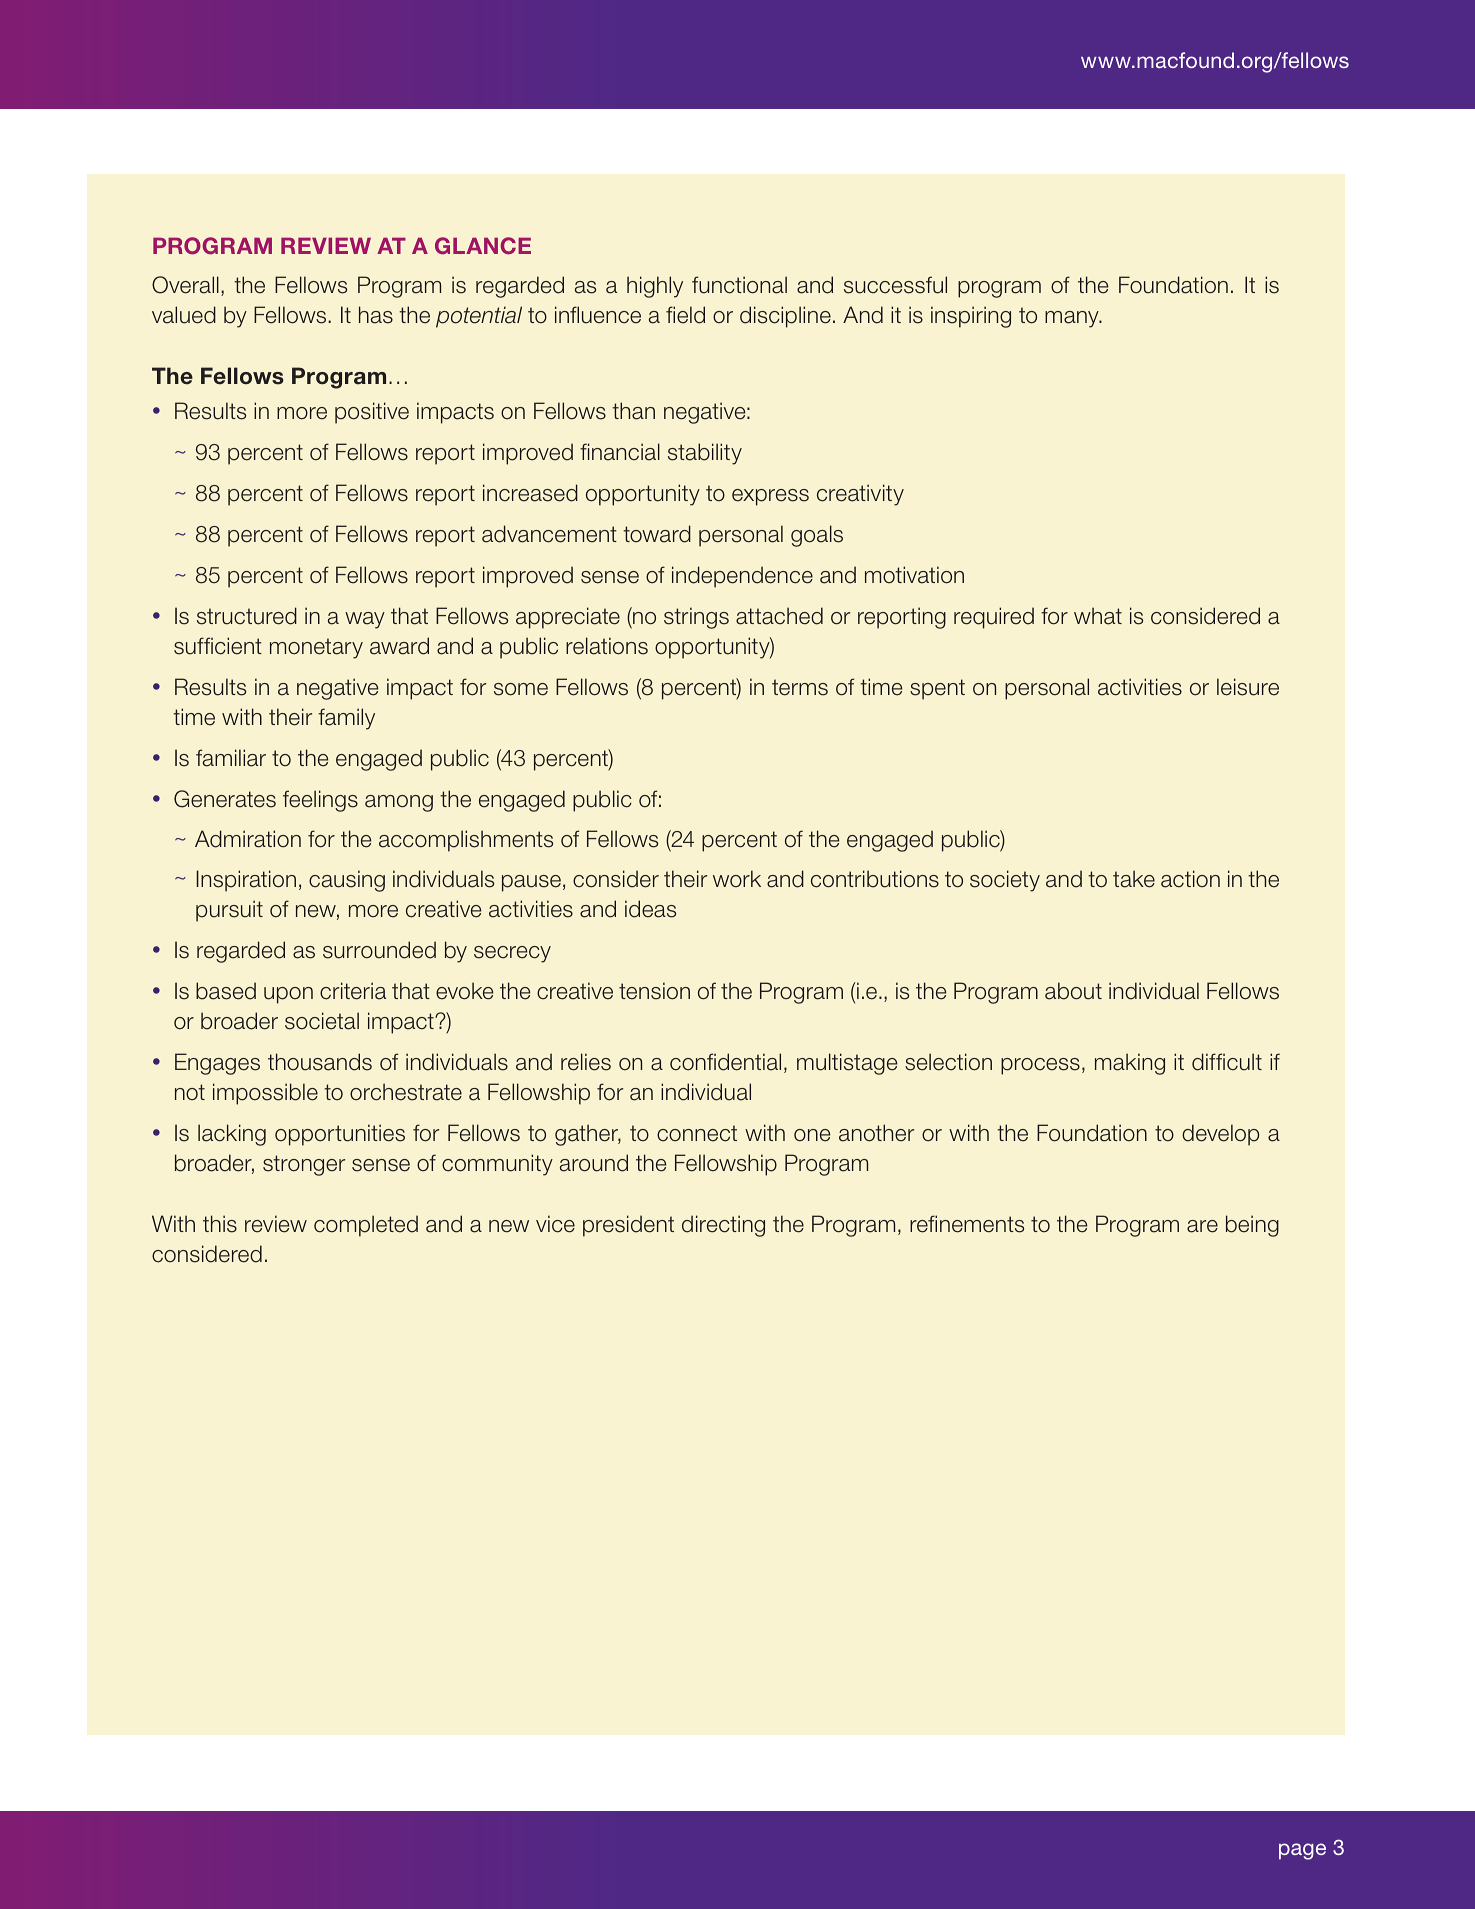  I want to click on feelings, so click(320, 801).
